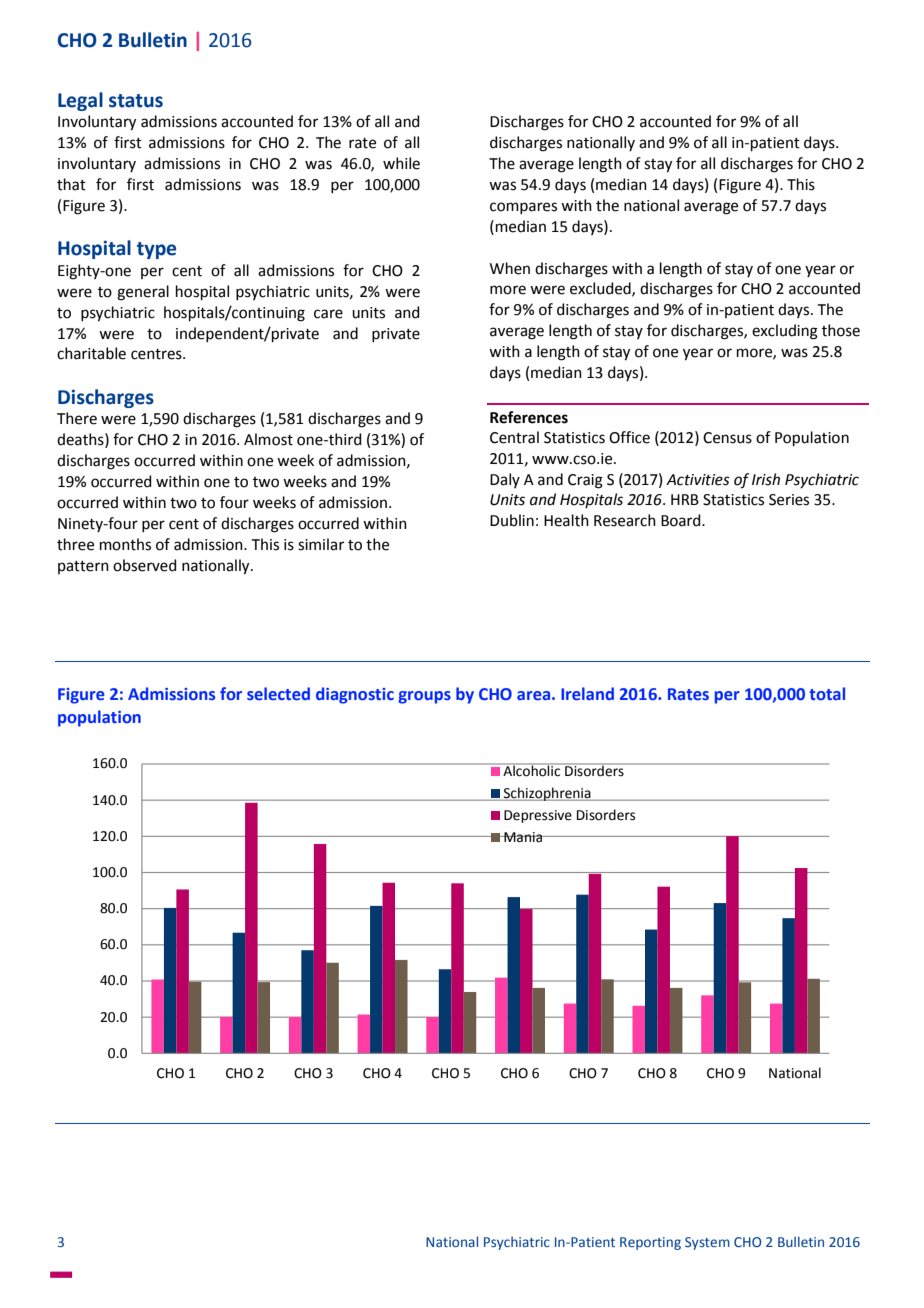  What do you see at coordinates (529, 417) in the screenshot?
I see `References` at bounding box center [529, 417].
